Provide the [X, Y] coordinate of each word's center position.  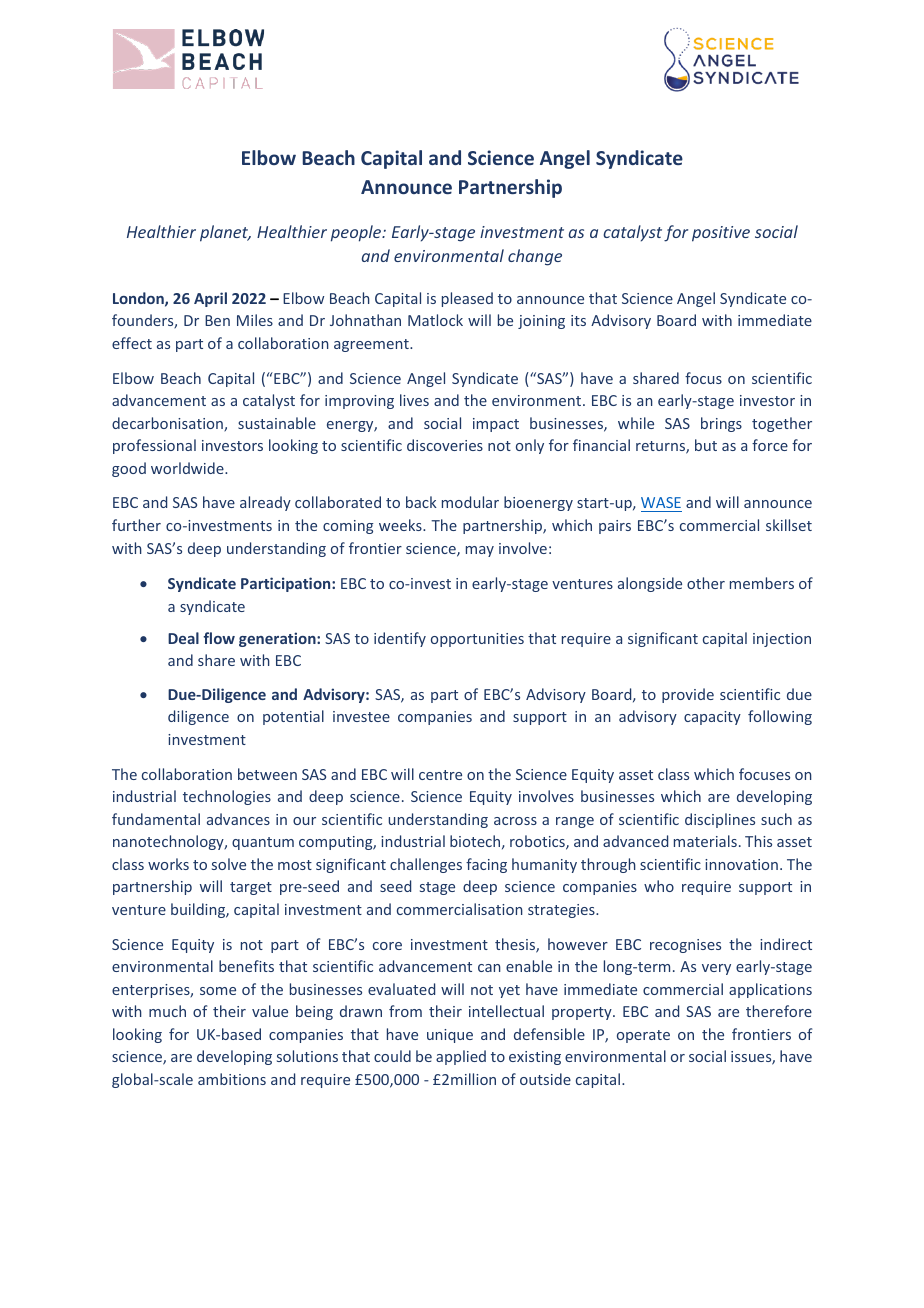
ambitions [232, 1079]
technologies [227, 797]
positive [721, 234]
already [265, 503]
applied [461, 1057]
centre [440, 775]
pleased [467, 299]
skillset [789, 525]
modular [470, 502]
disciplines [720, 820]
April [210, 299]
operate [643, 1036]
